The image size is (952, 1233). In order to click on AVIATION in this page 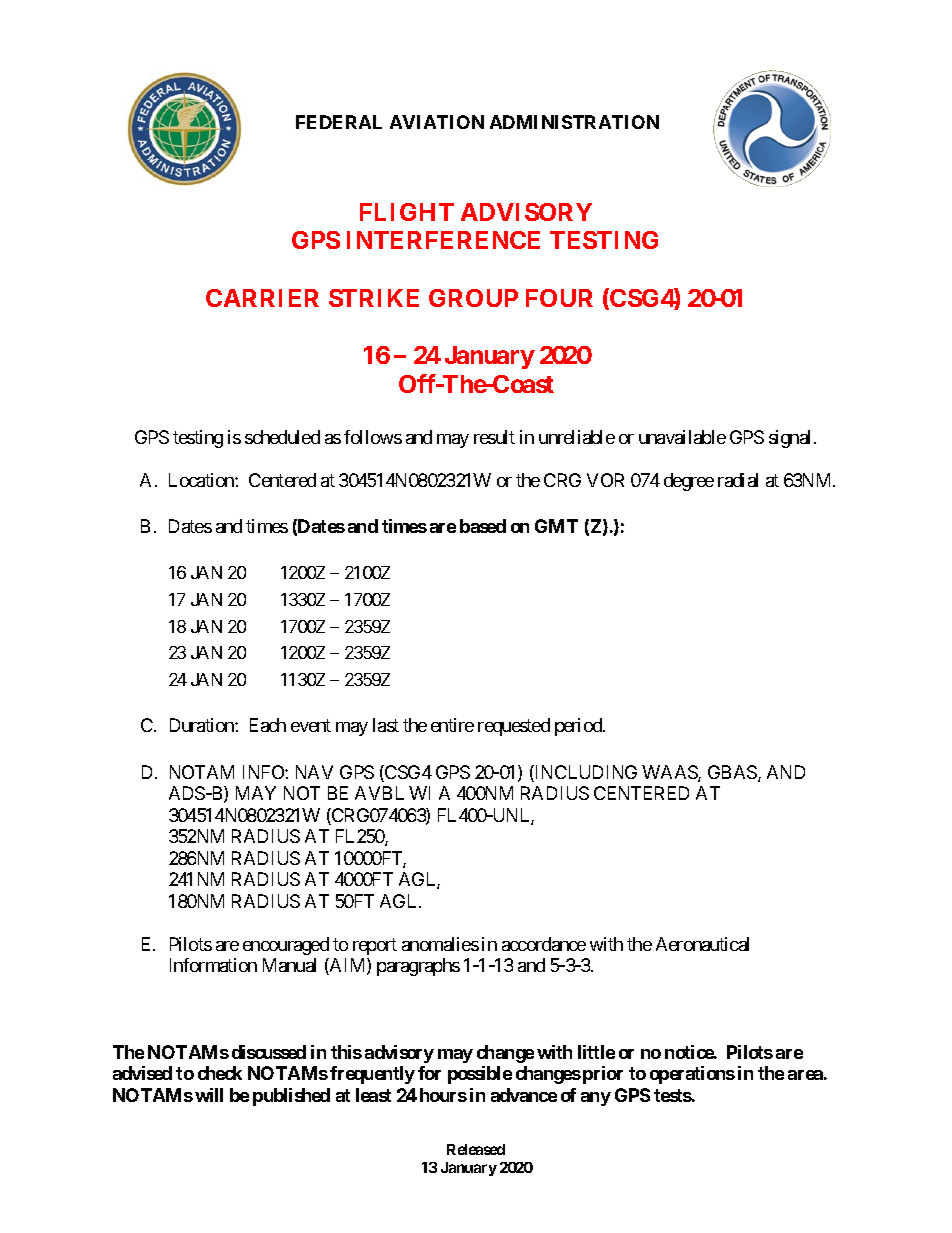, I will do `click(437, 122)`.
